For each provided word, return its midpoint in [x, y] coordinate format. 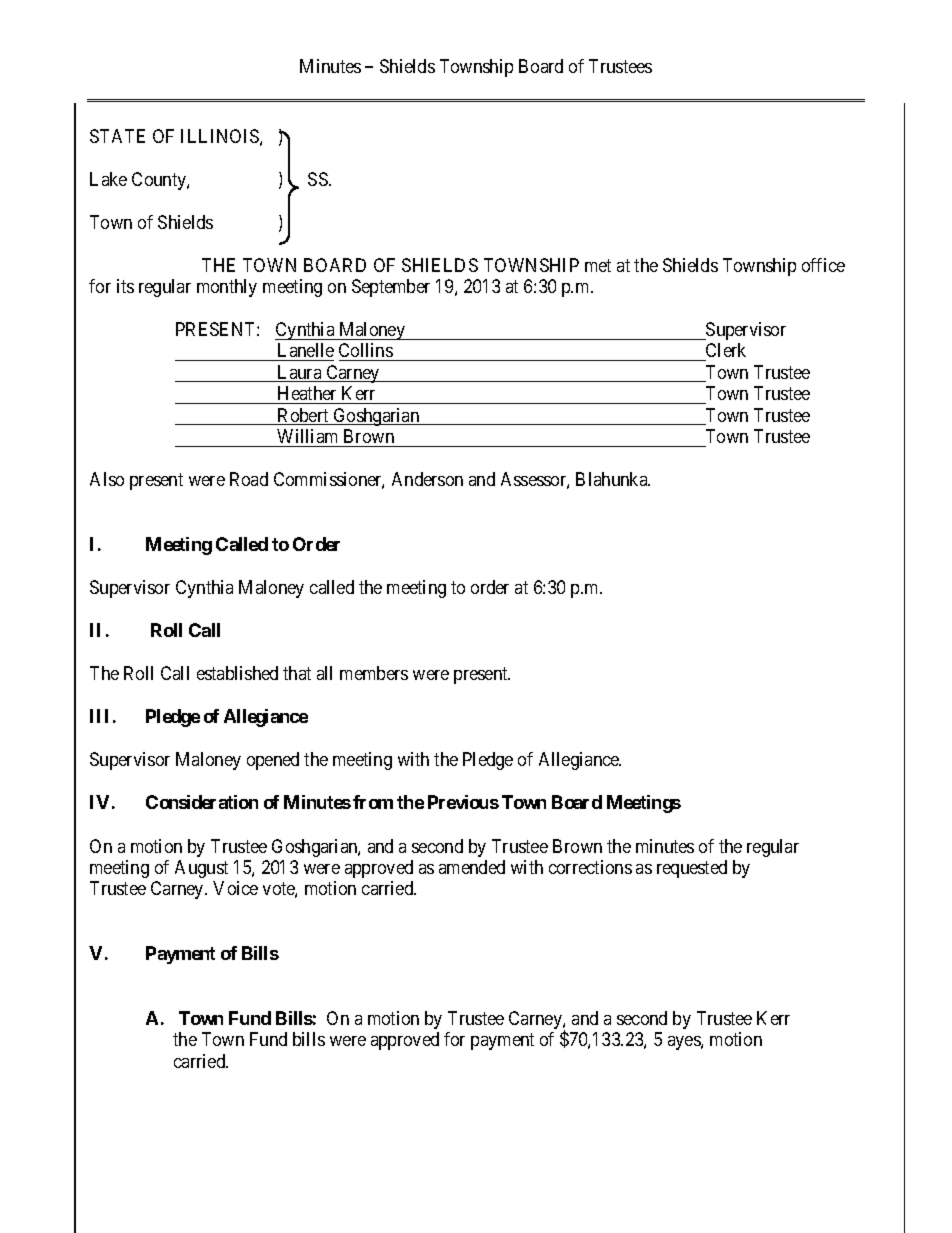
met [598, 265]
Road [249, 479]
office [823, 265]
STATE [117, 136]
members [374, 673]
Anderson [427, 479]
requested [692, 869]
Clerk [725, 352]
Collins [366, 352]
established [237, 673]
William [308, 438]
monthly [227, 288]
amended [472, 867]
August [201, 869]
